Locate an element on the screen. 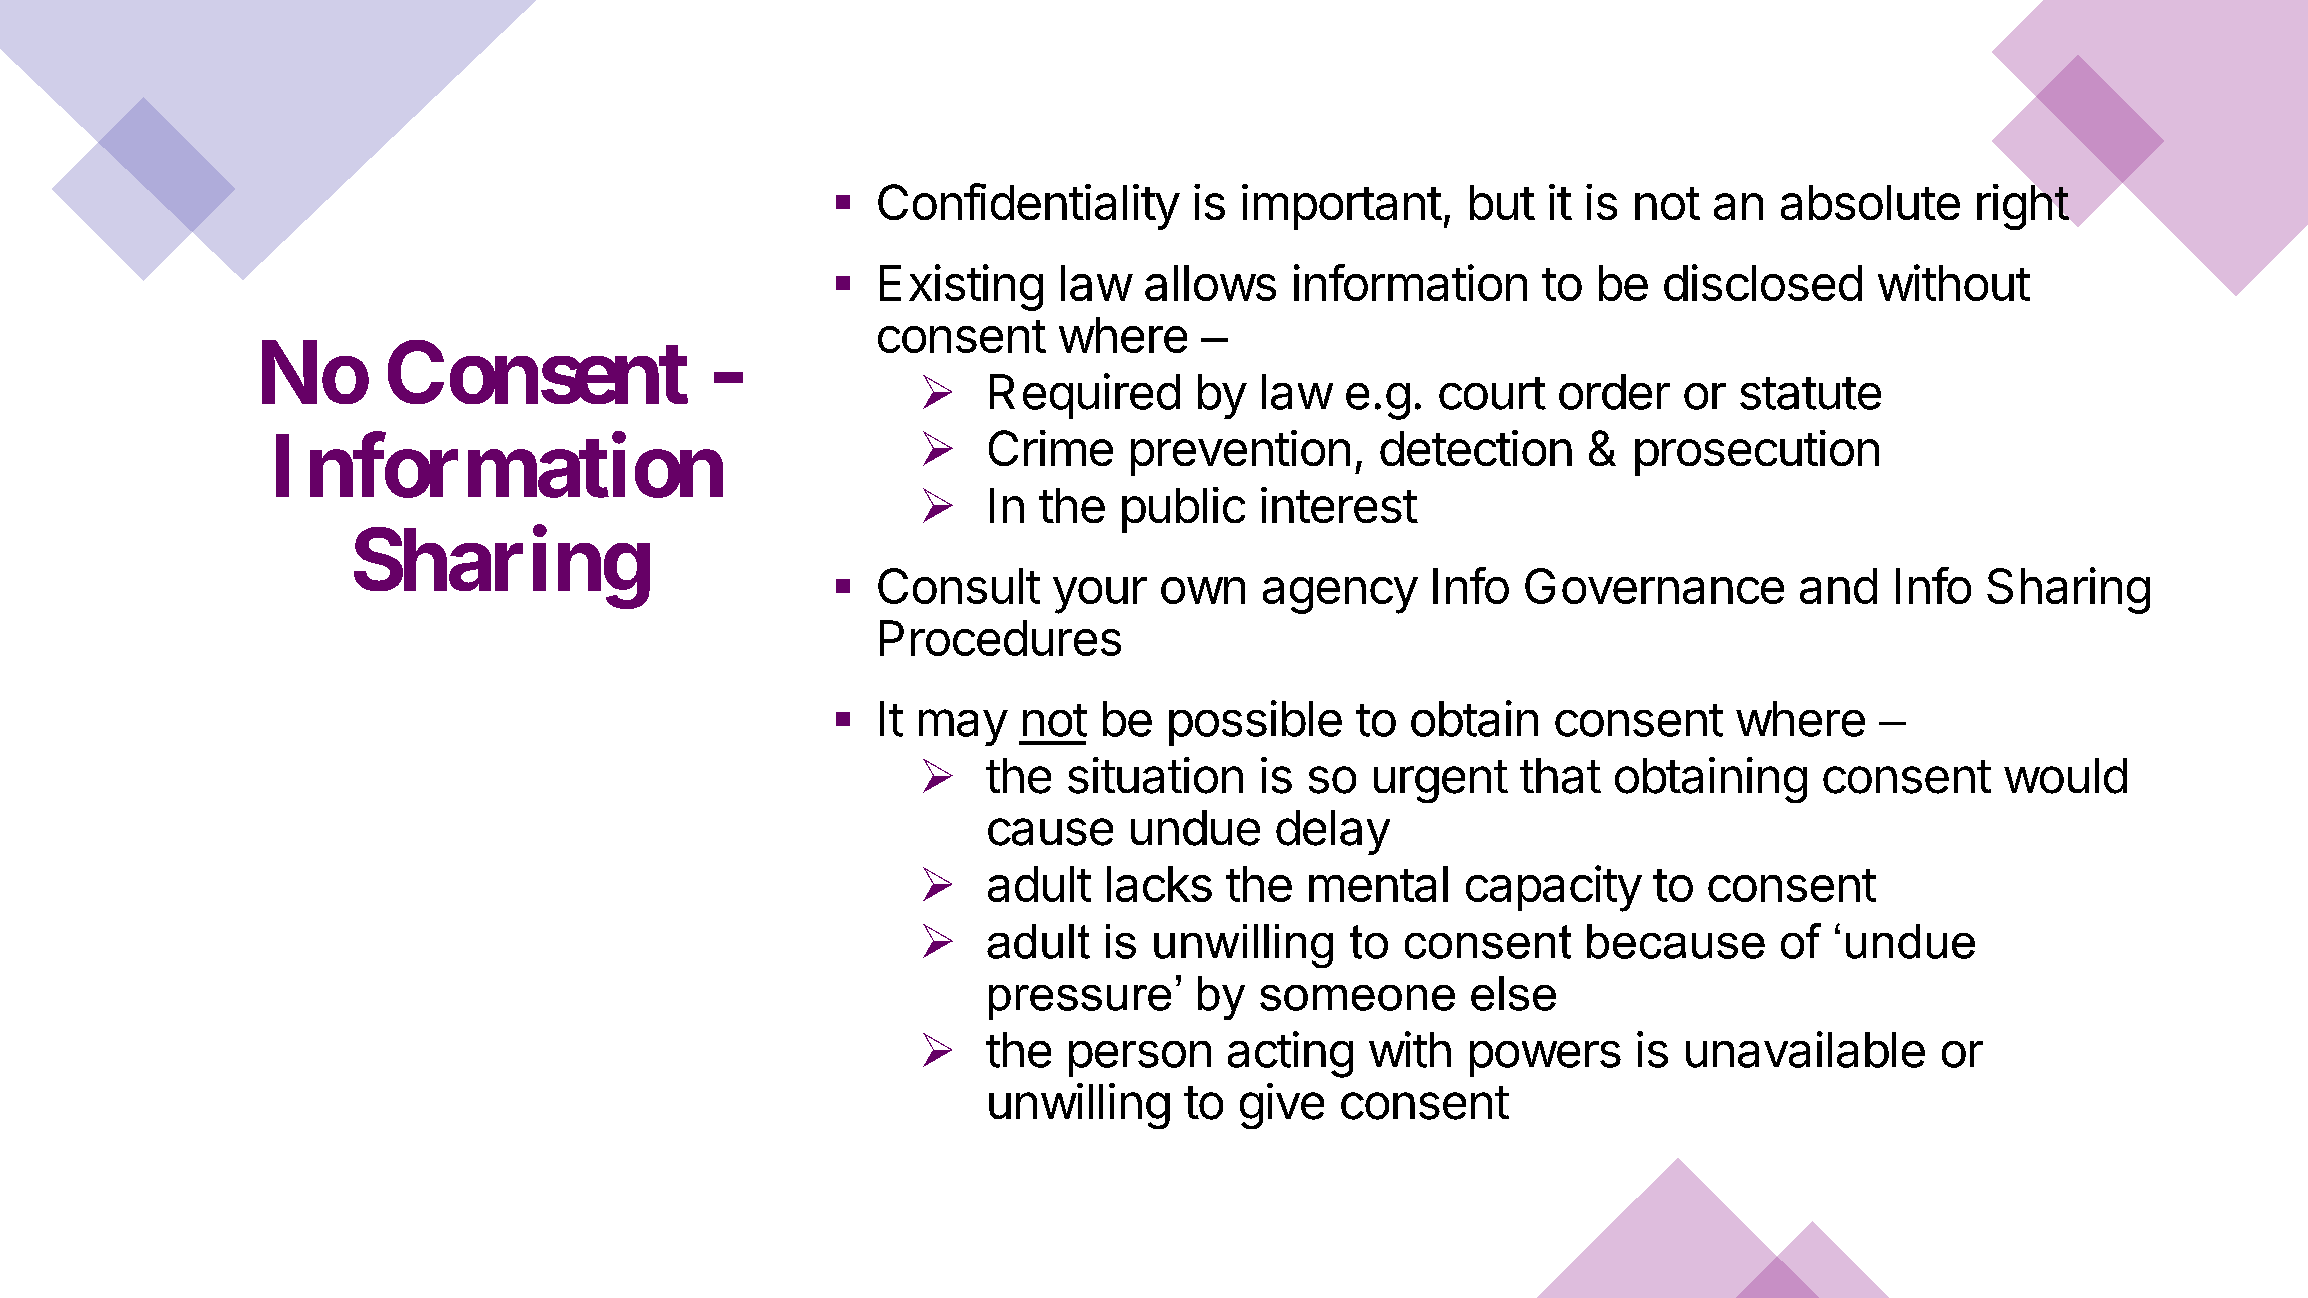 The height and width of the screenshot is (1298, 2308). powers is located at coordinates (1545, 1059).
